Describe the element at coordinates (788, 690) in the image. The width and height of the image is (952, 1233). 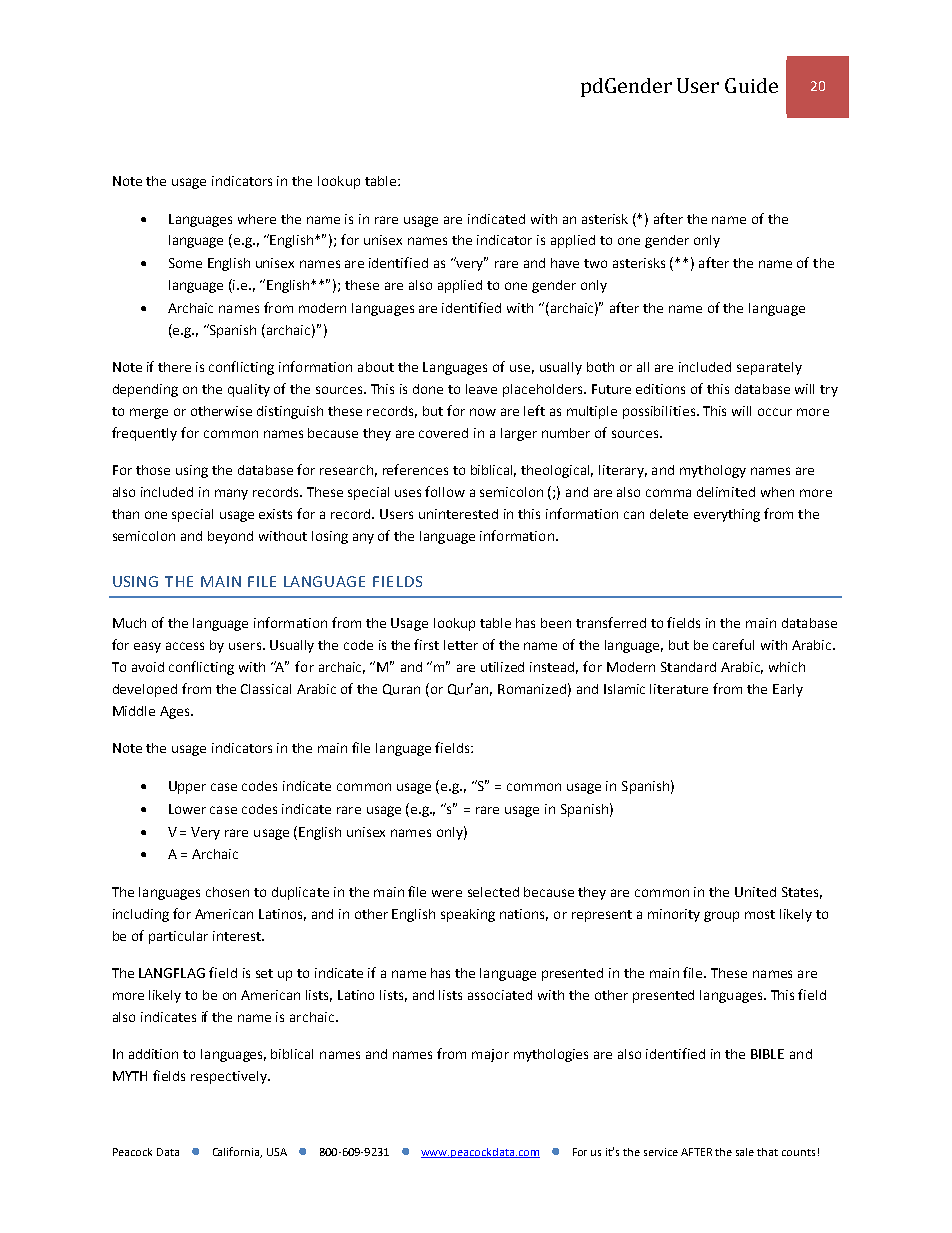
I see `Early` at that location.
